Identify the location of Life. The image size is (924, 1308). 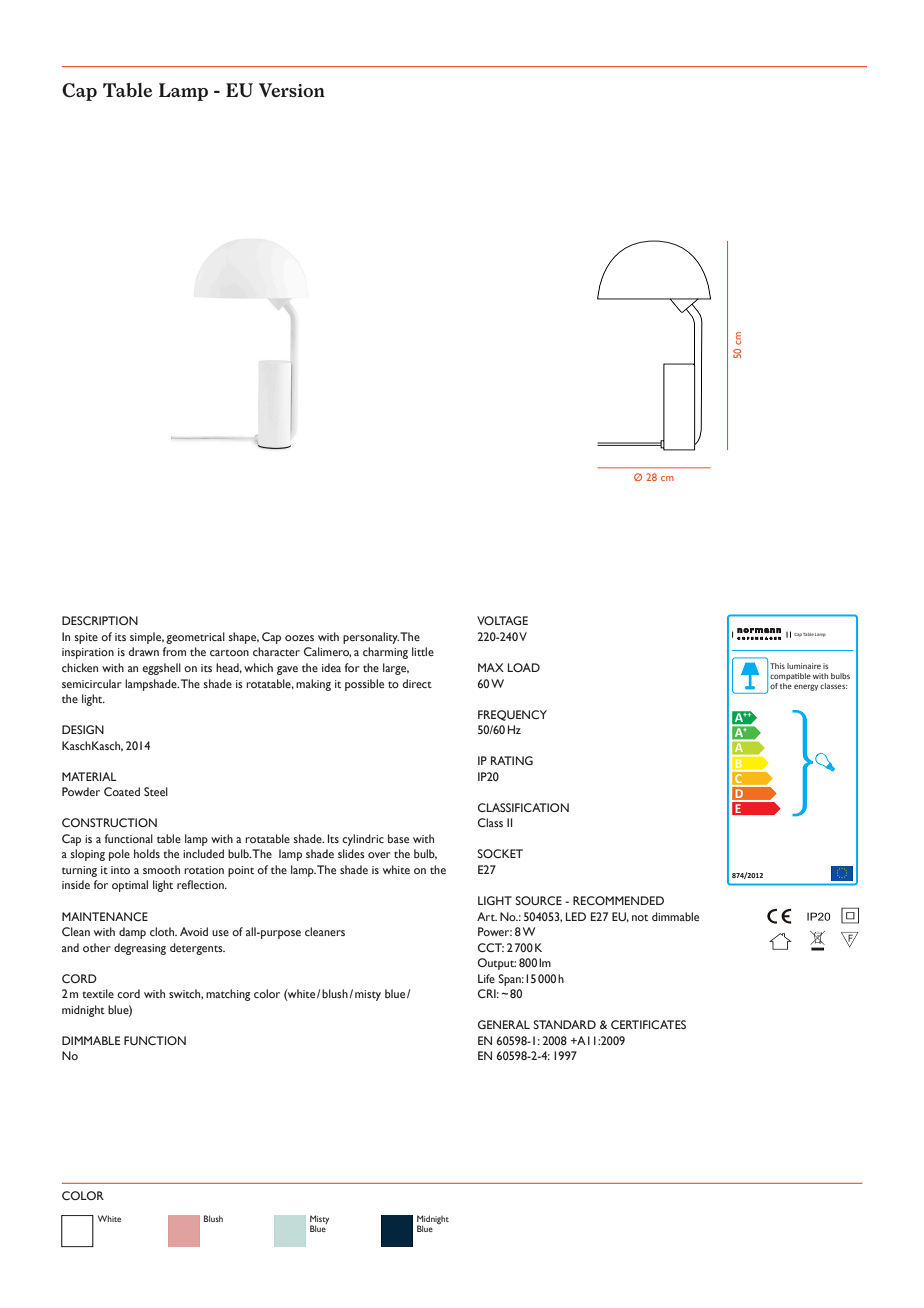
(486, 978).
